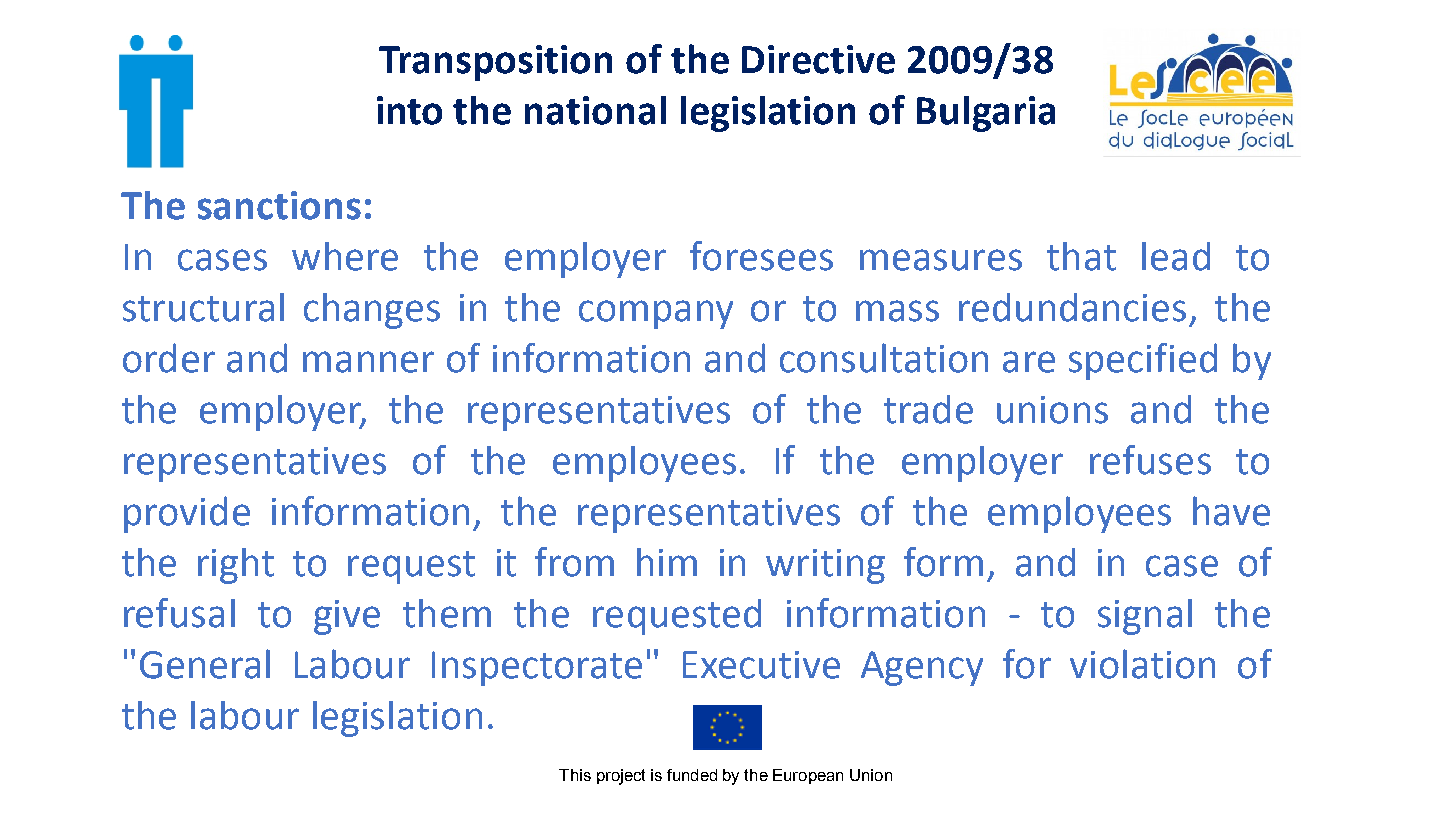 Image resolution: width=1456 pixels, height=819 pixels. Describe the element at coordinates (818, 59) in the screenshot. I see `Directive` at that location.
